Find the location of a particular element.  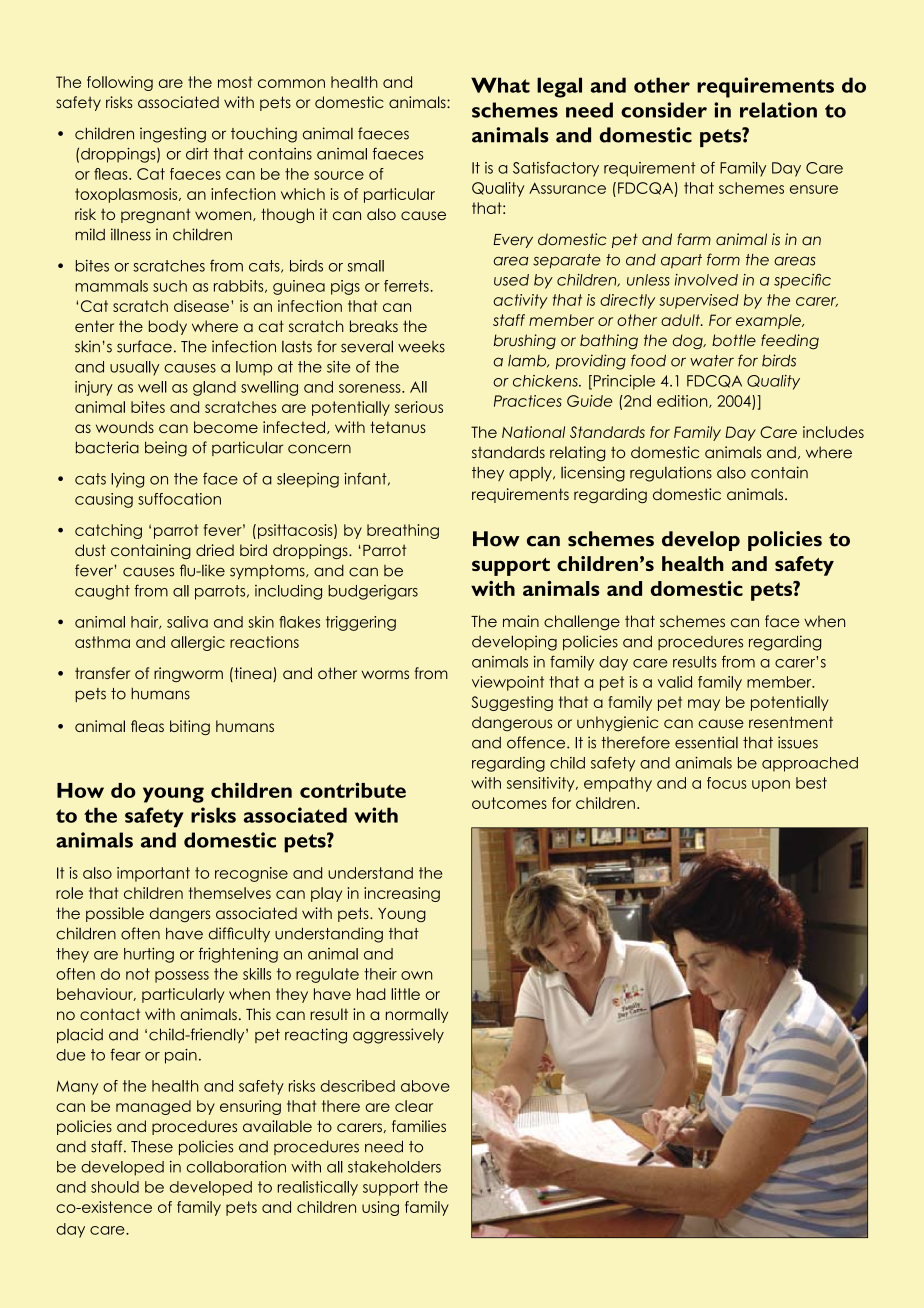

valid is located at coordinates (675, 682).
